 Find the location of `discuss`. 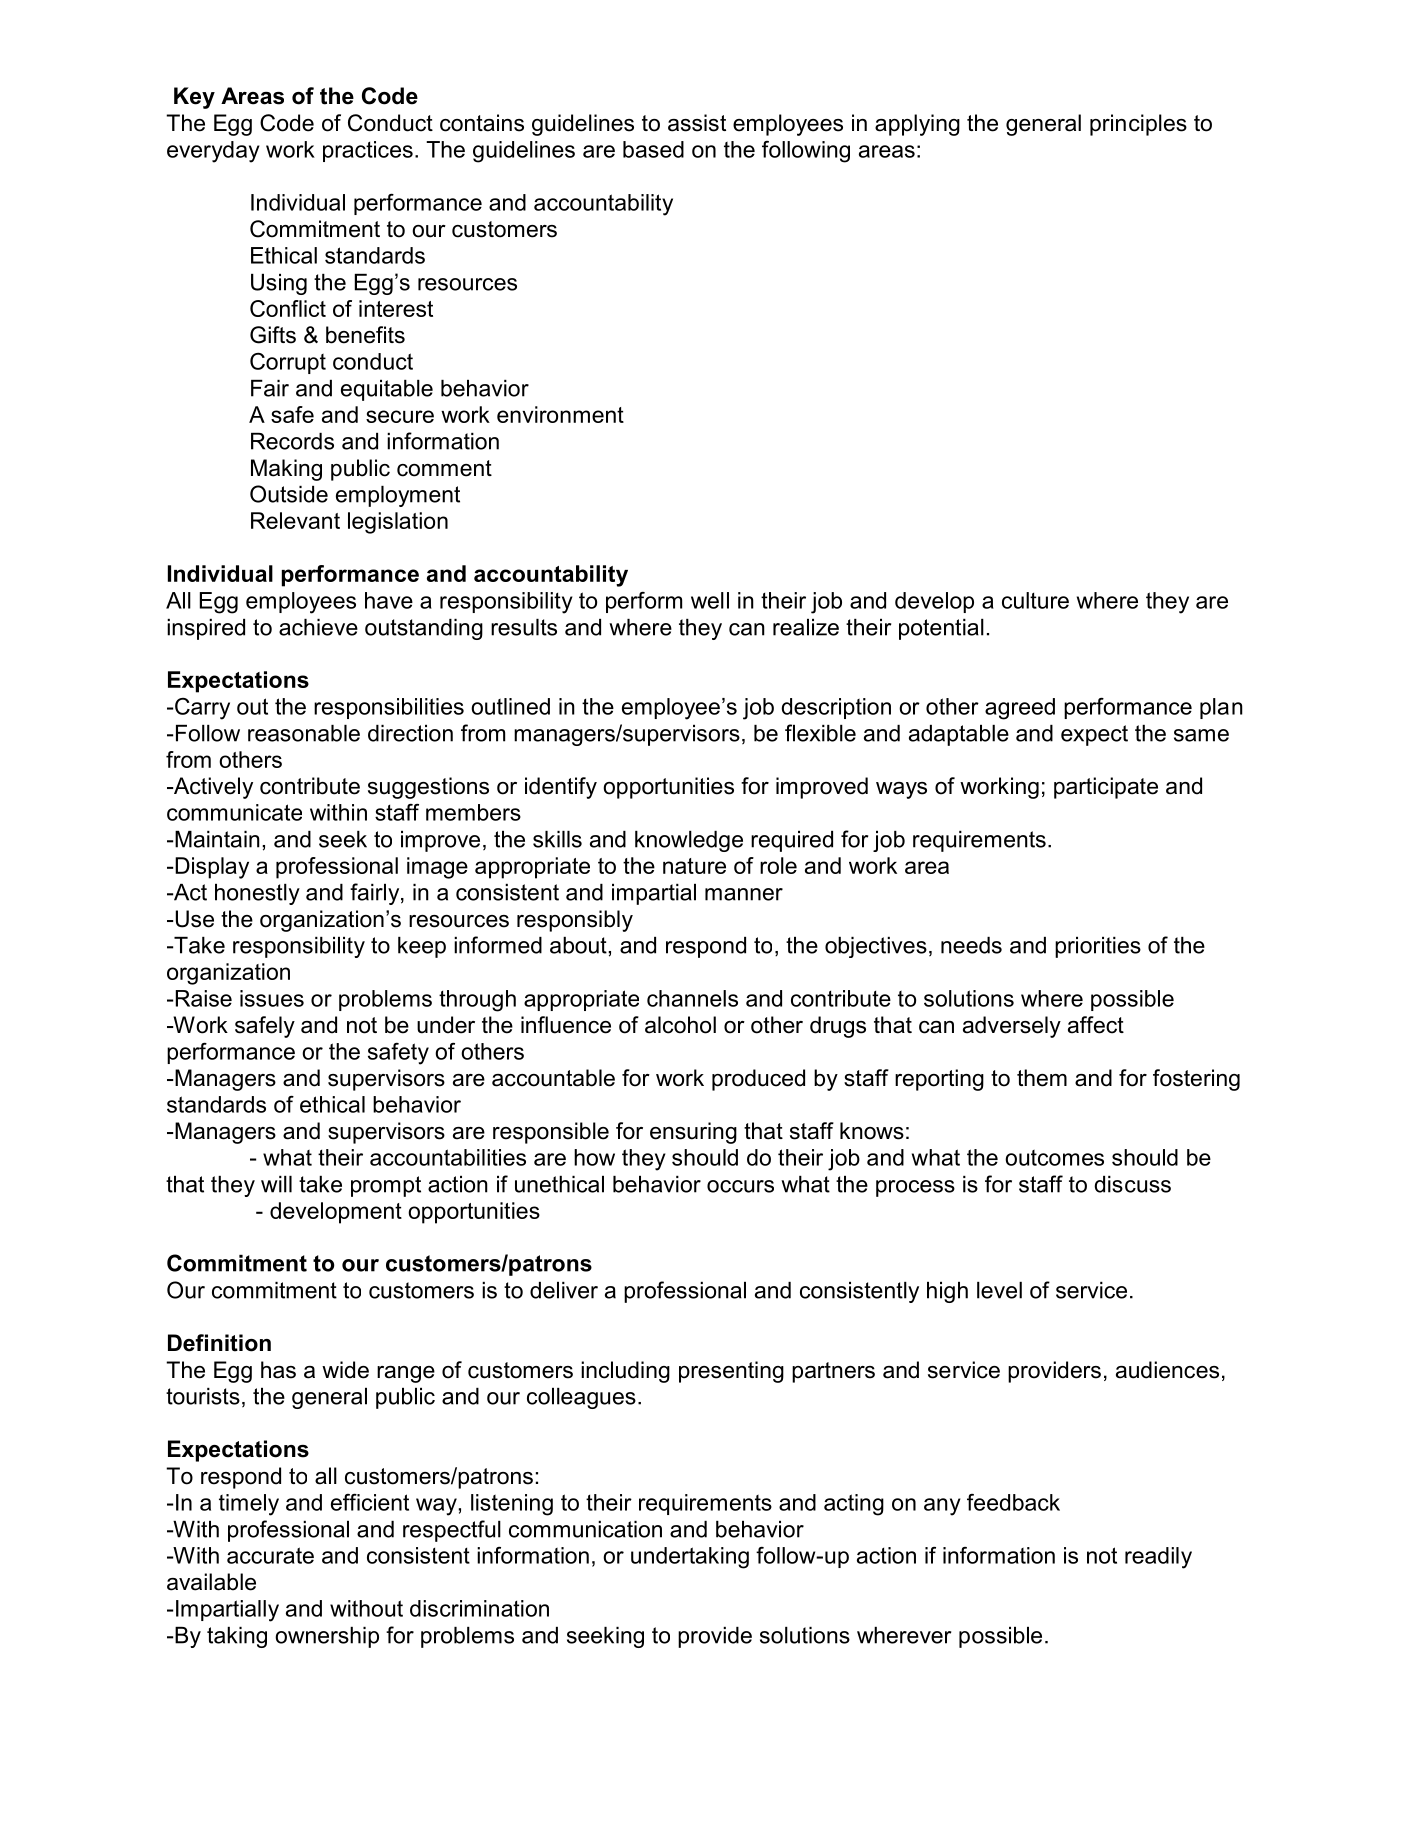

discuss is located at coordinates (1132, 1184).
